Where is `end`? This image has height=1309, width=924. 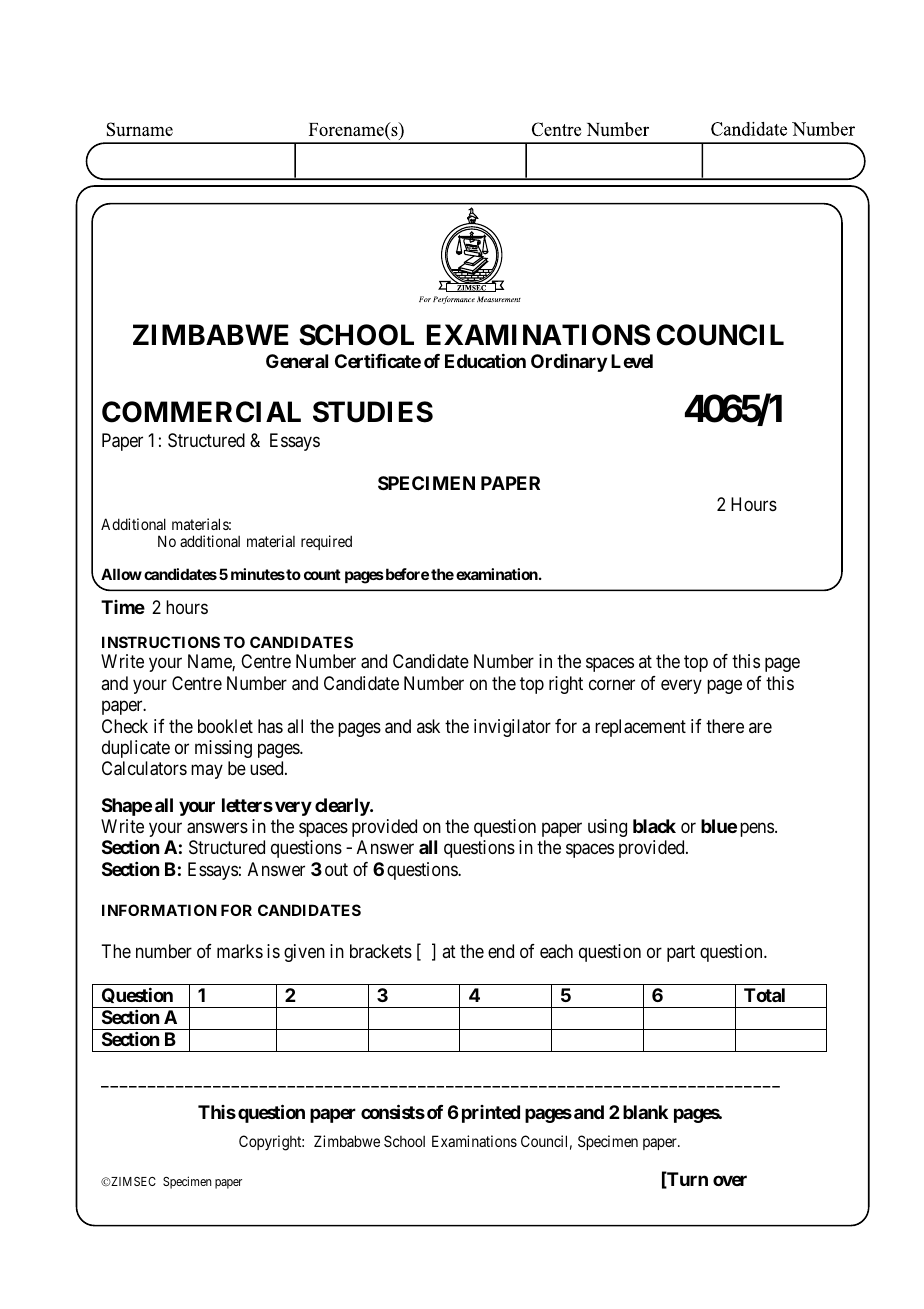 end is located at coordinates (501, 951).
